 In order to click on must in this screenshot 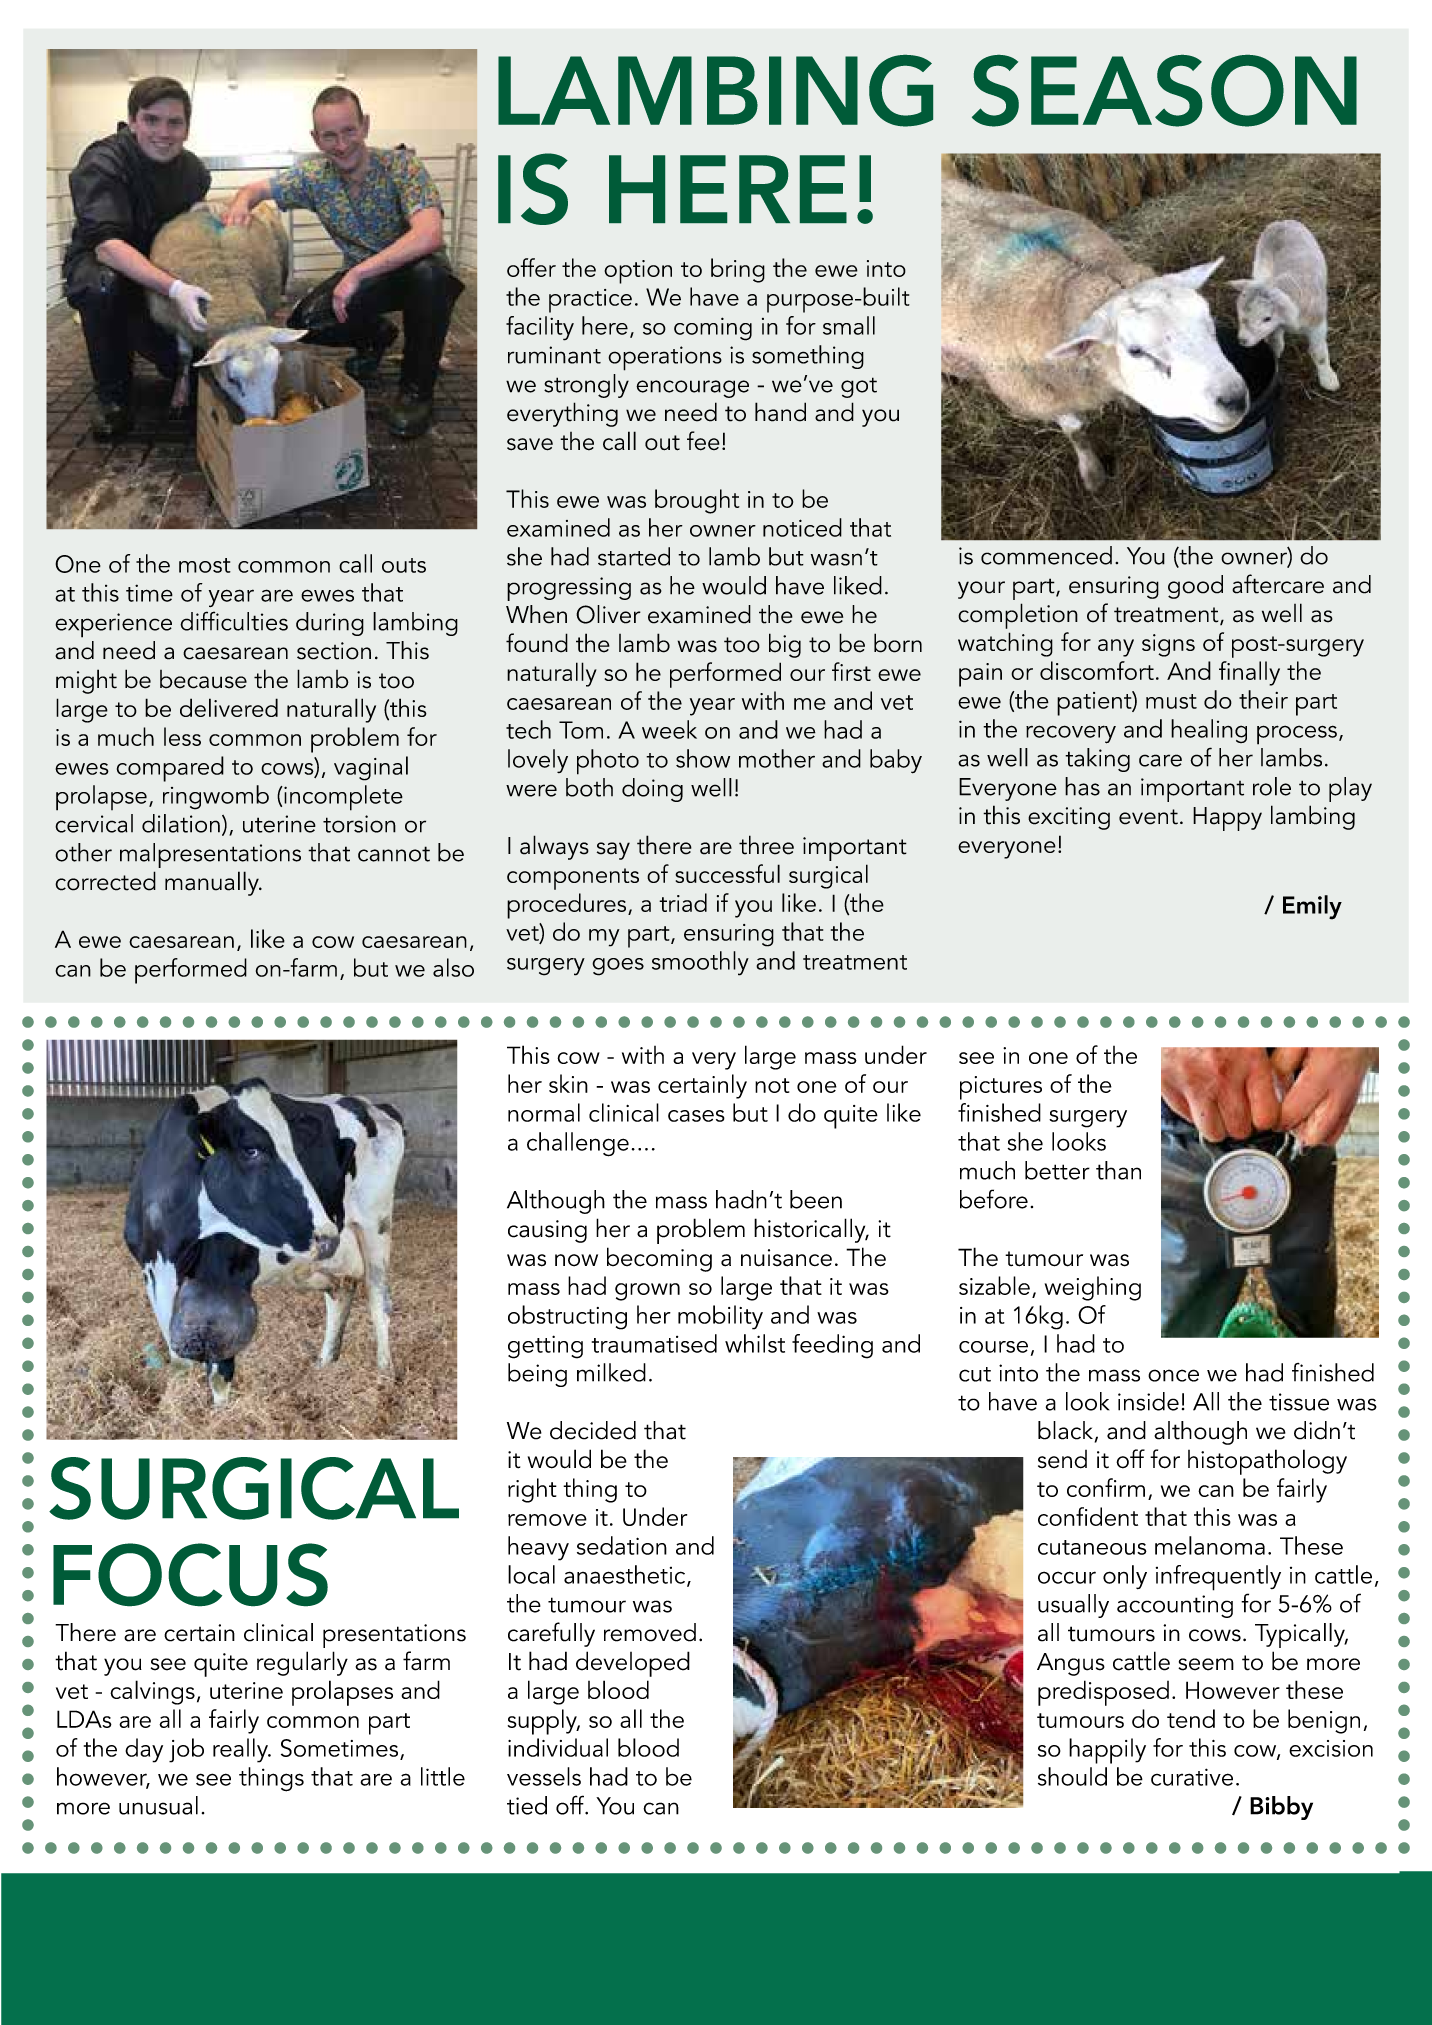, I will do `click(1171, 701)`.
